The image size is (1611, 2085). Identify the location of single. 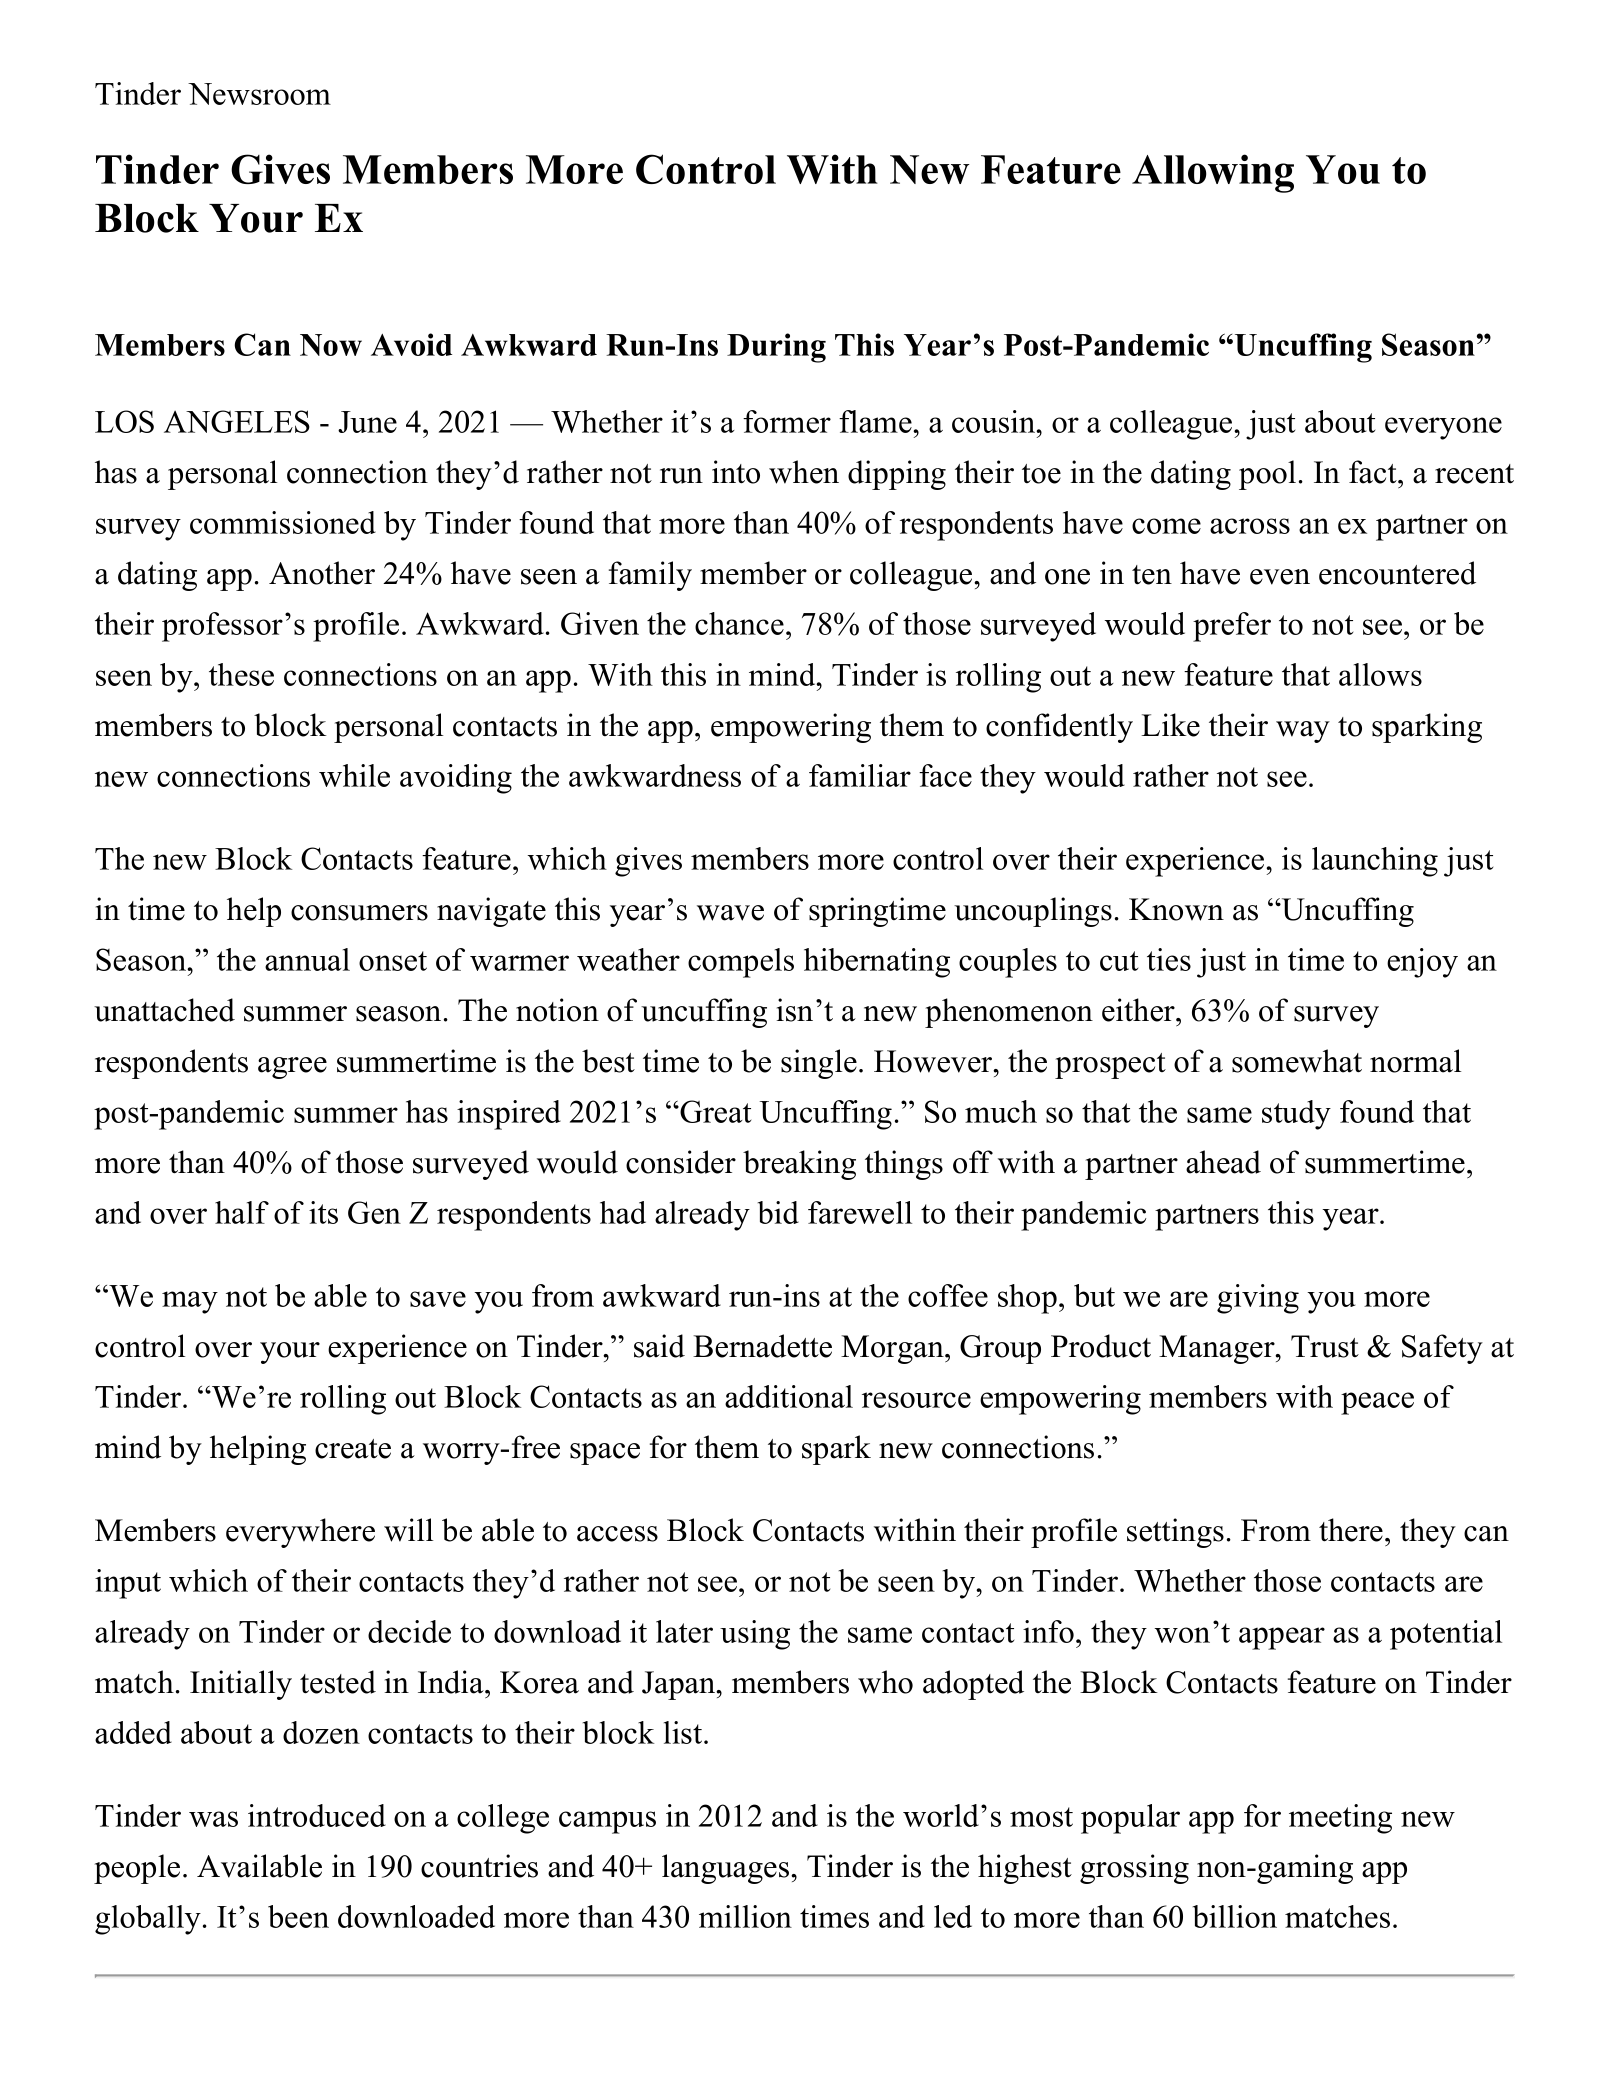
(819, 1064).
